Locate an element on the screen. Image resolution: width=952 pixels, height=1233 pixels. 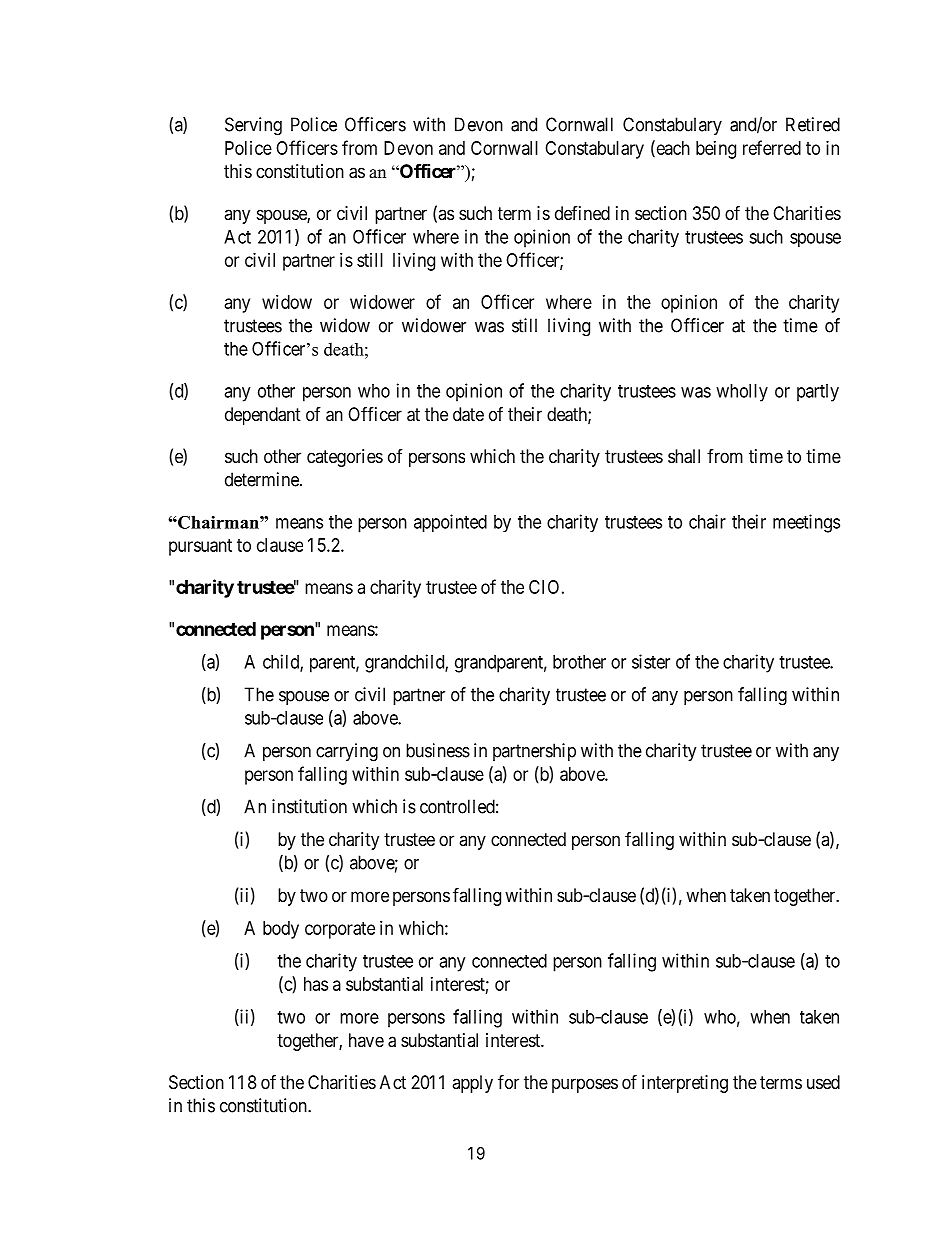
CIO is located at coordinates (544, 587).
